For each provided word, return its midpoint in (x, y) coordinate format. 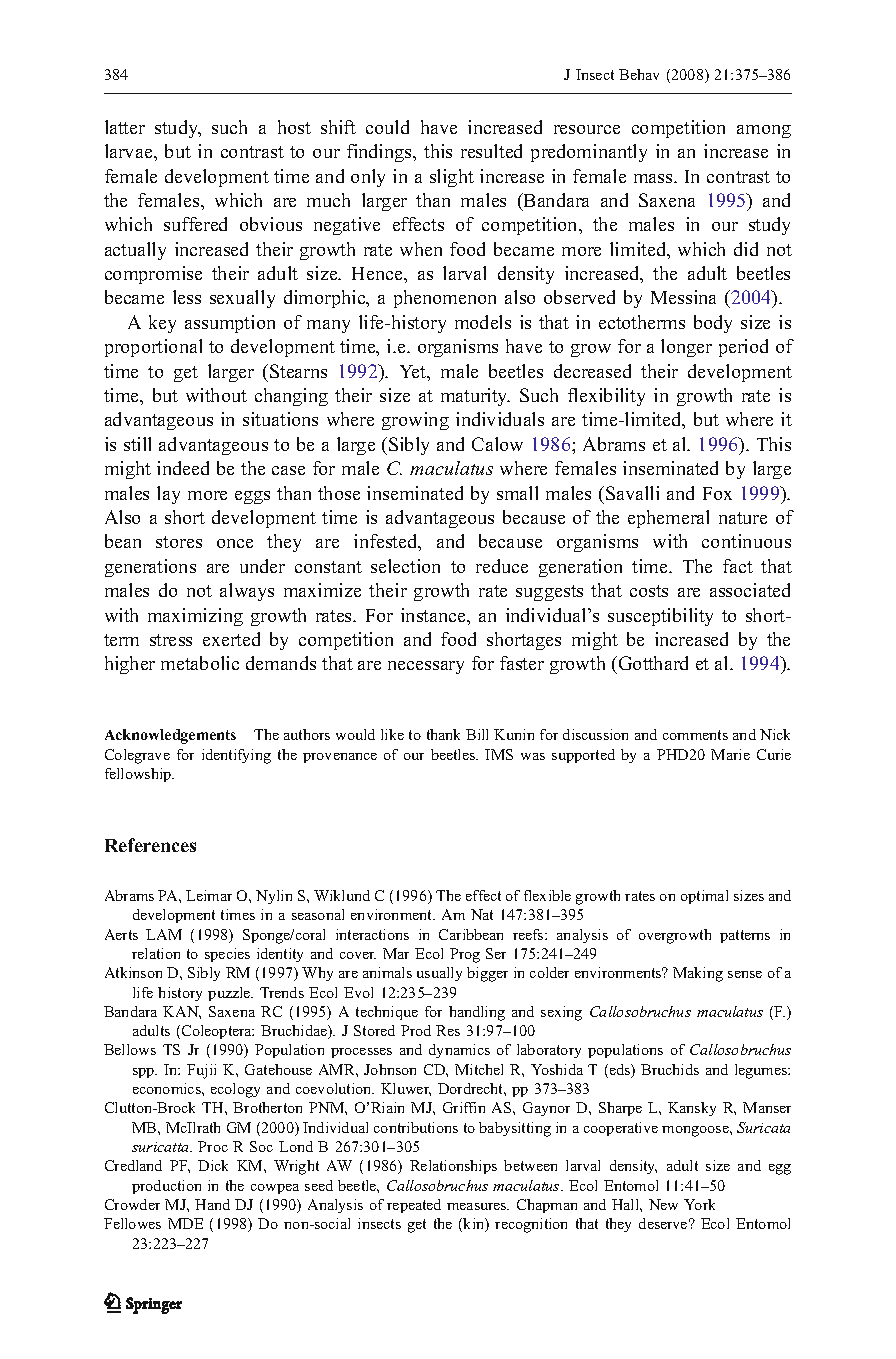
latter (125, 127)
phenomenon (445, 299)
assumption (230, 324)
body (713, 324)
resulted (491, 151)
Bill (477, 734)
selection (405, 566)
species (227, 955)
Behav (639, 74)
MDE (185, 1223)
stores (179, 542)
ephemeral (668, 519)
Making (698, 974)
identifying (236, 756)
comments (695, 735)
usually (439, 974)
